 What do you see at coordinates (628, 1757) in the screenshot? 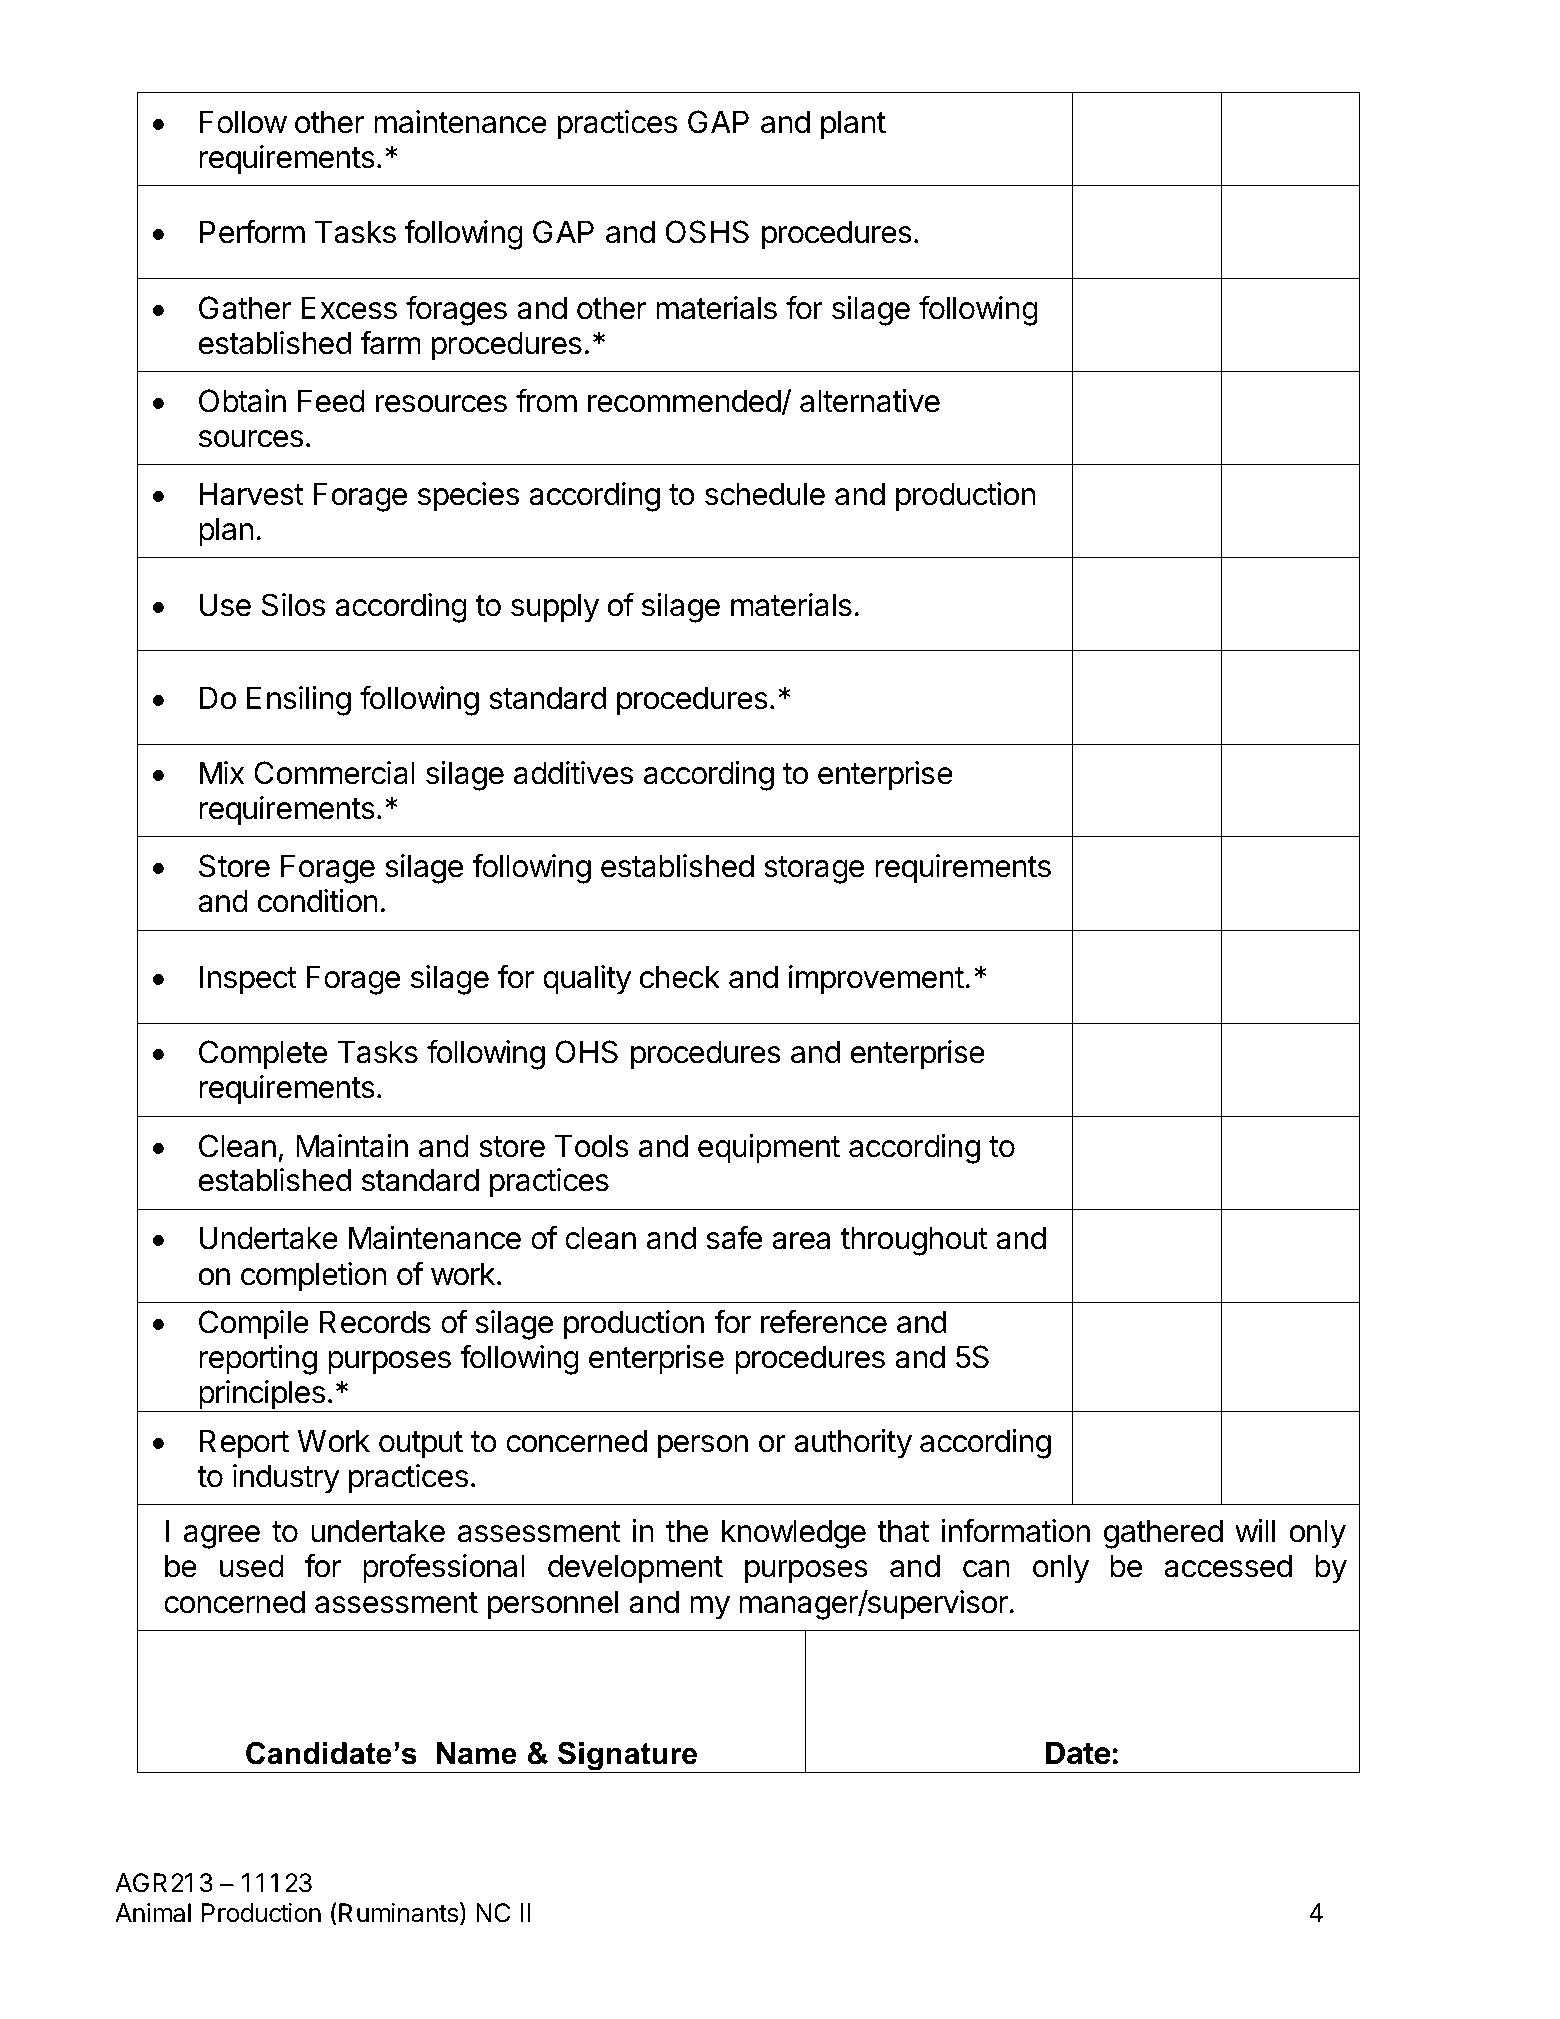
I see `Signature` at bounding box center [628, 1757].
